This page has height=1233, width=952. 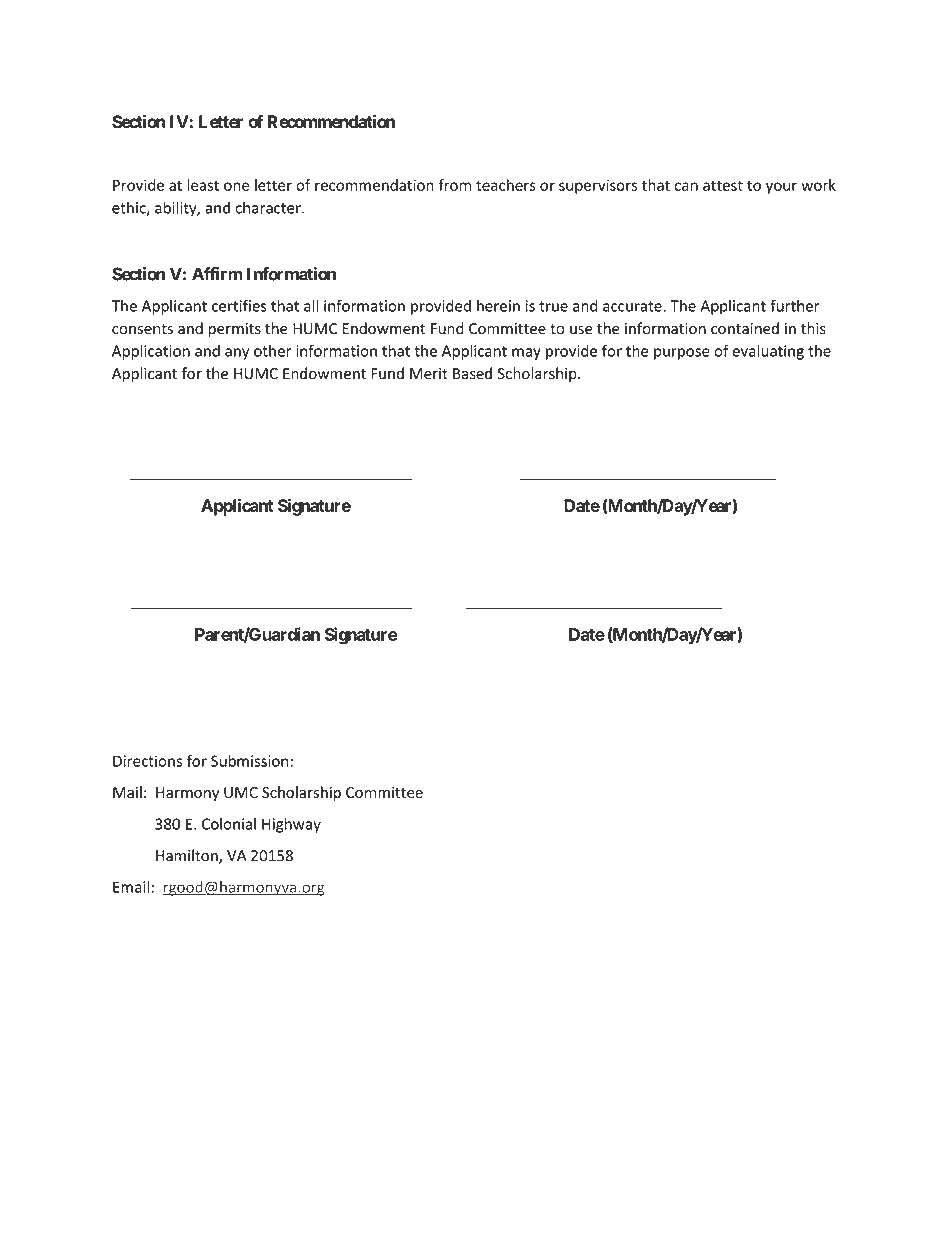 What do you see at coordinates (188, 856) in the page?
I see `Hamilton` at bounding box center [188, 856].
